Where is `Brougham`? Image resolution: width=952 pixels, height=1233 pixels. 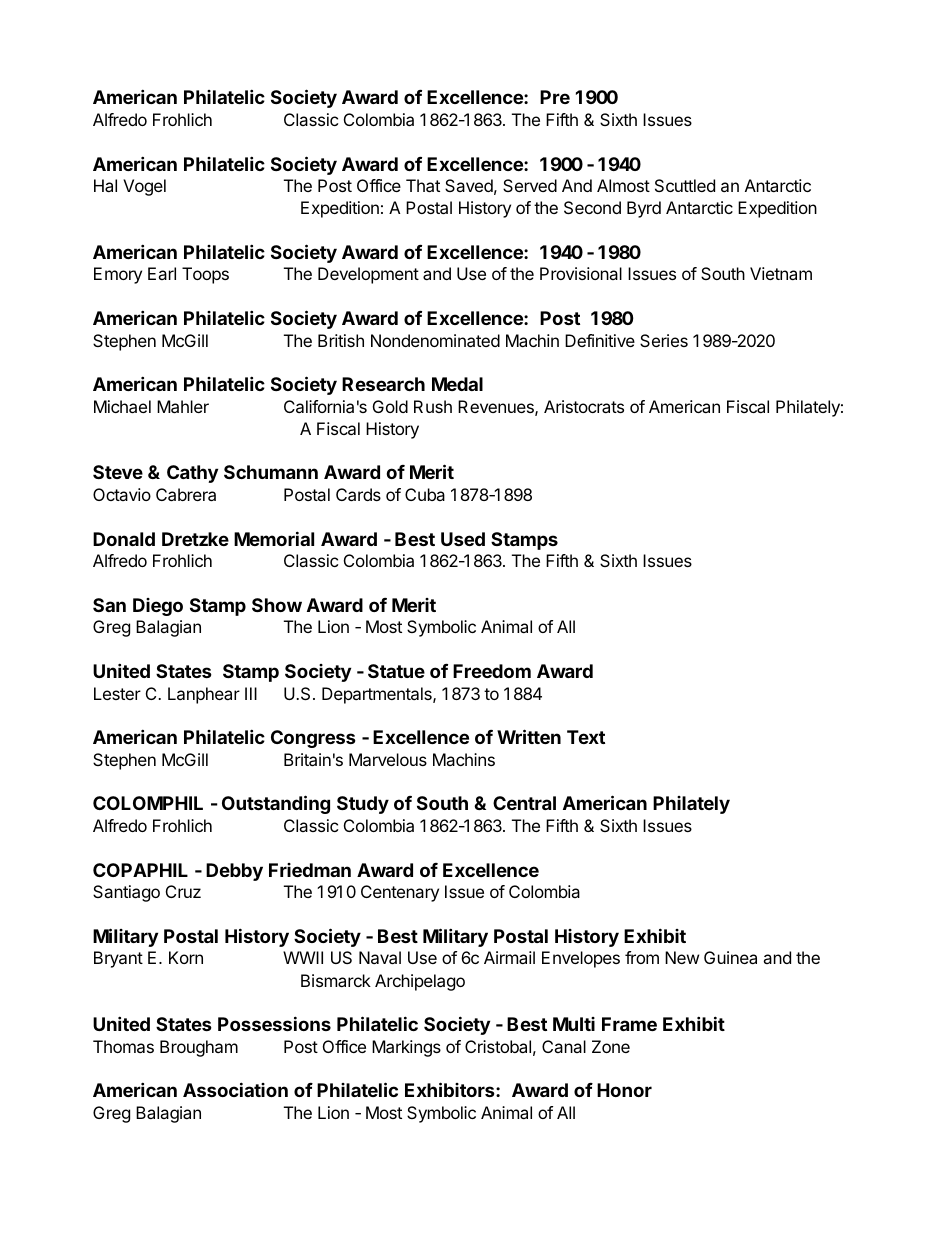
Brougham is located at coordinates (199, 1048).
